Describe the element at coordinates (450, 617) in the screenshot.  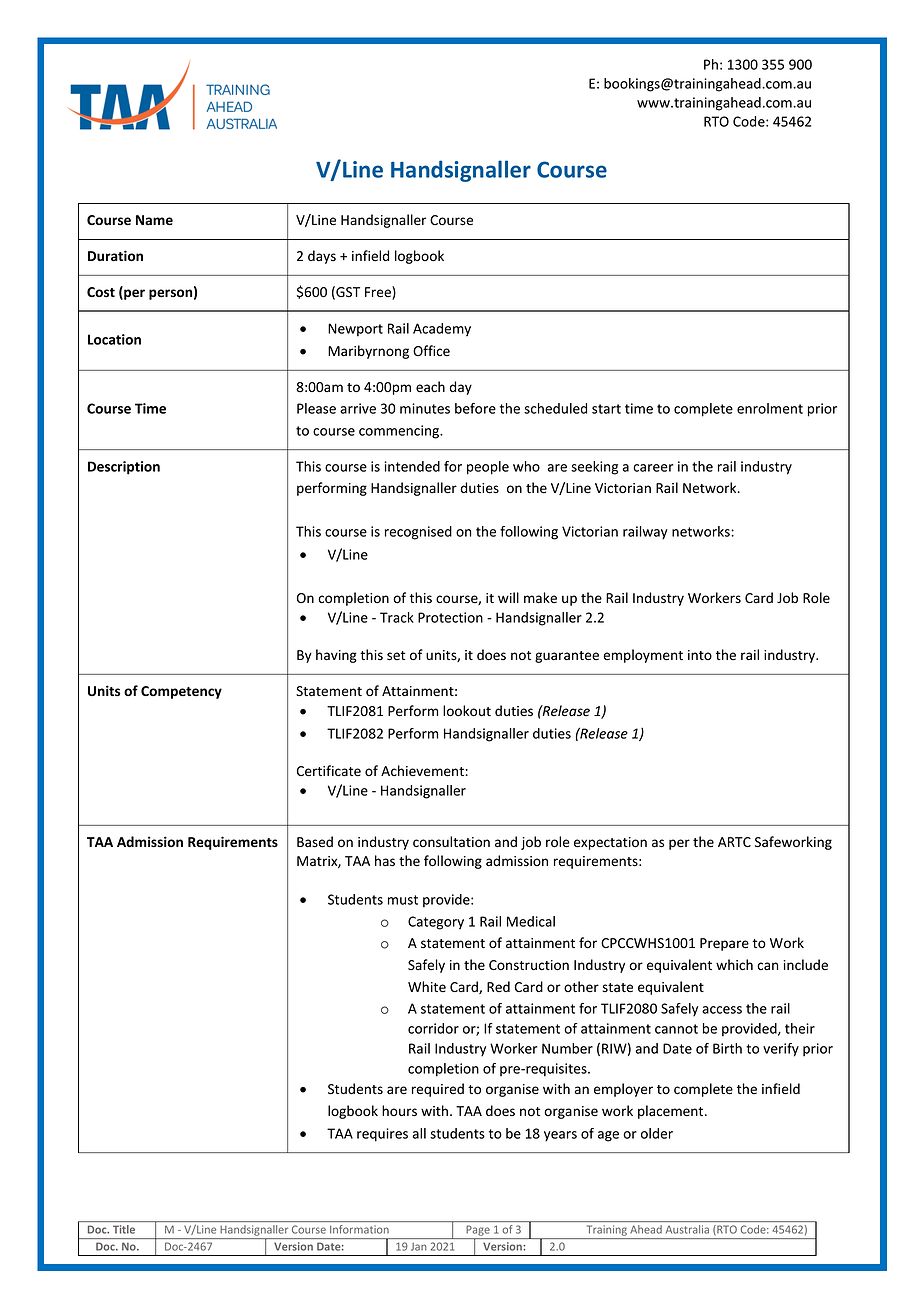
I see `Protection` at that location.
